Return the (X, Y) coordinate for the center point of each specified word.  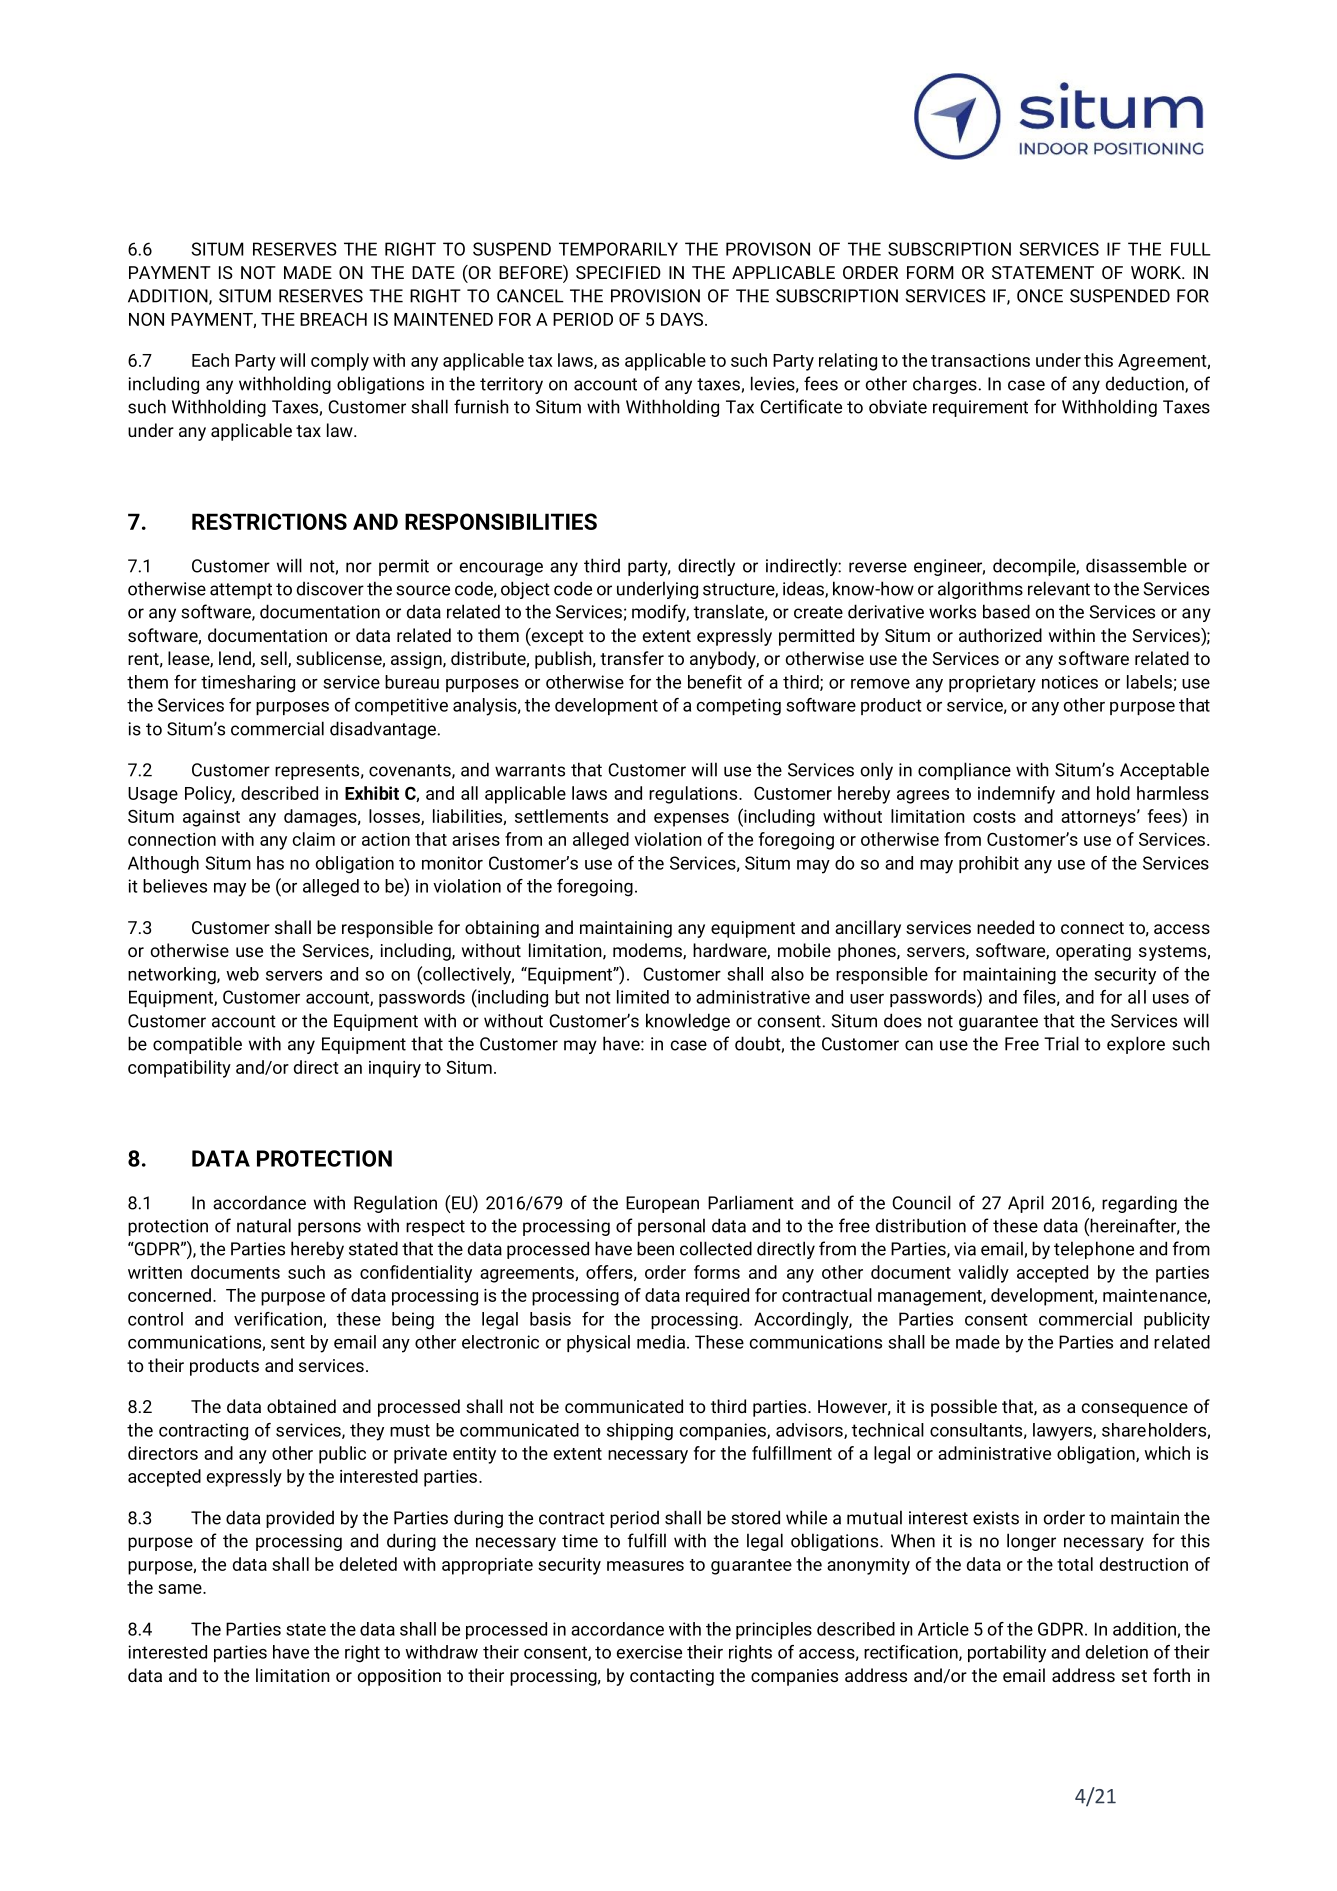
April (1026, 1204)
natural (264, 1225)
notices (1070, 682)
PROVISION (655, 296)
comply (340, 362)
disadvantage (383, 730)
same (181, 1589)
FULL (1191, 249)
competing (739, 707)
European (662, 1204)
